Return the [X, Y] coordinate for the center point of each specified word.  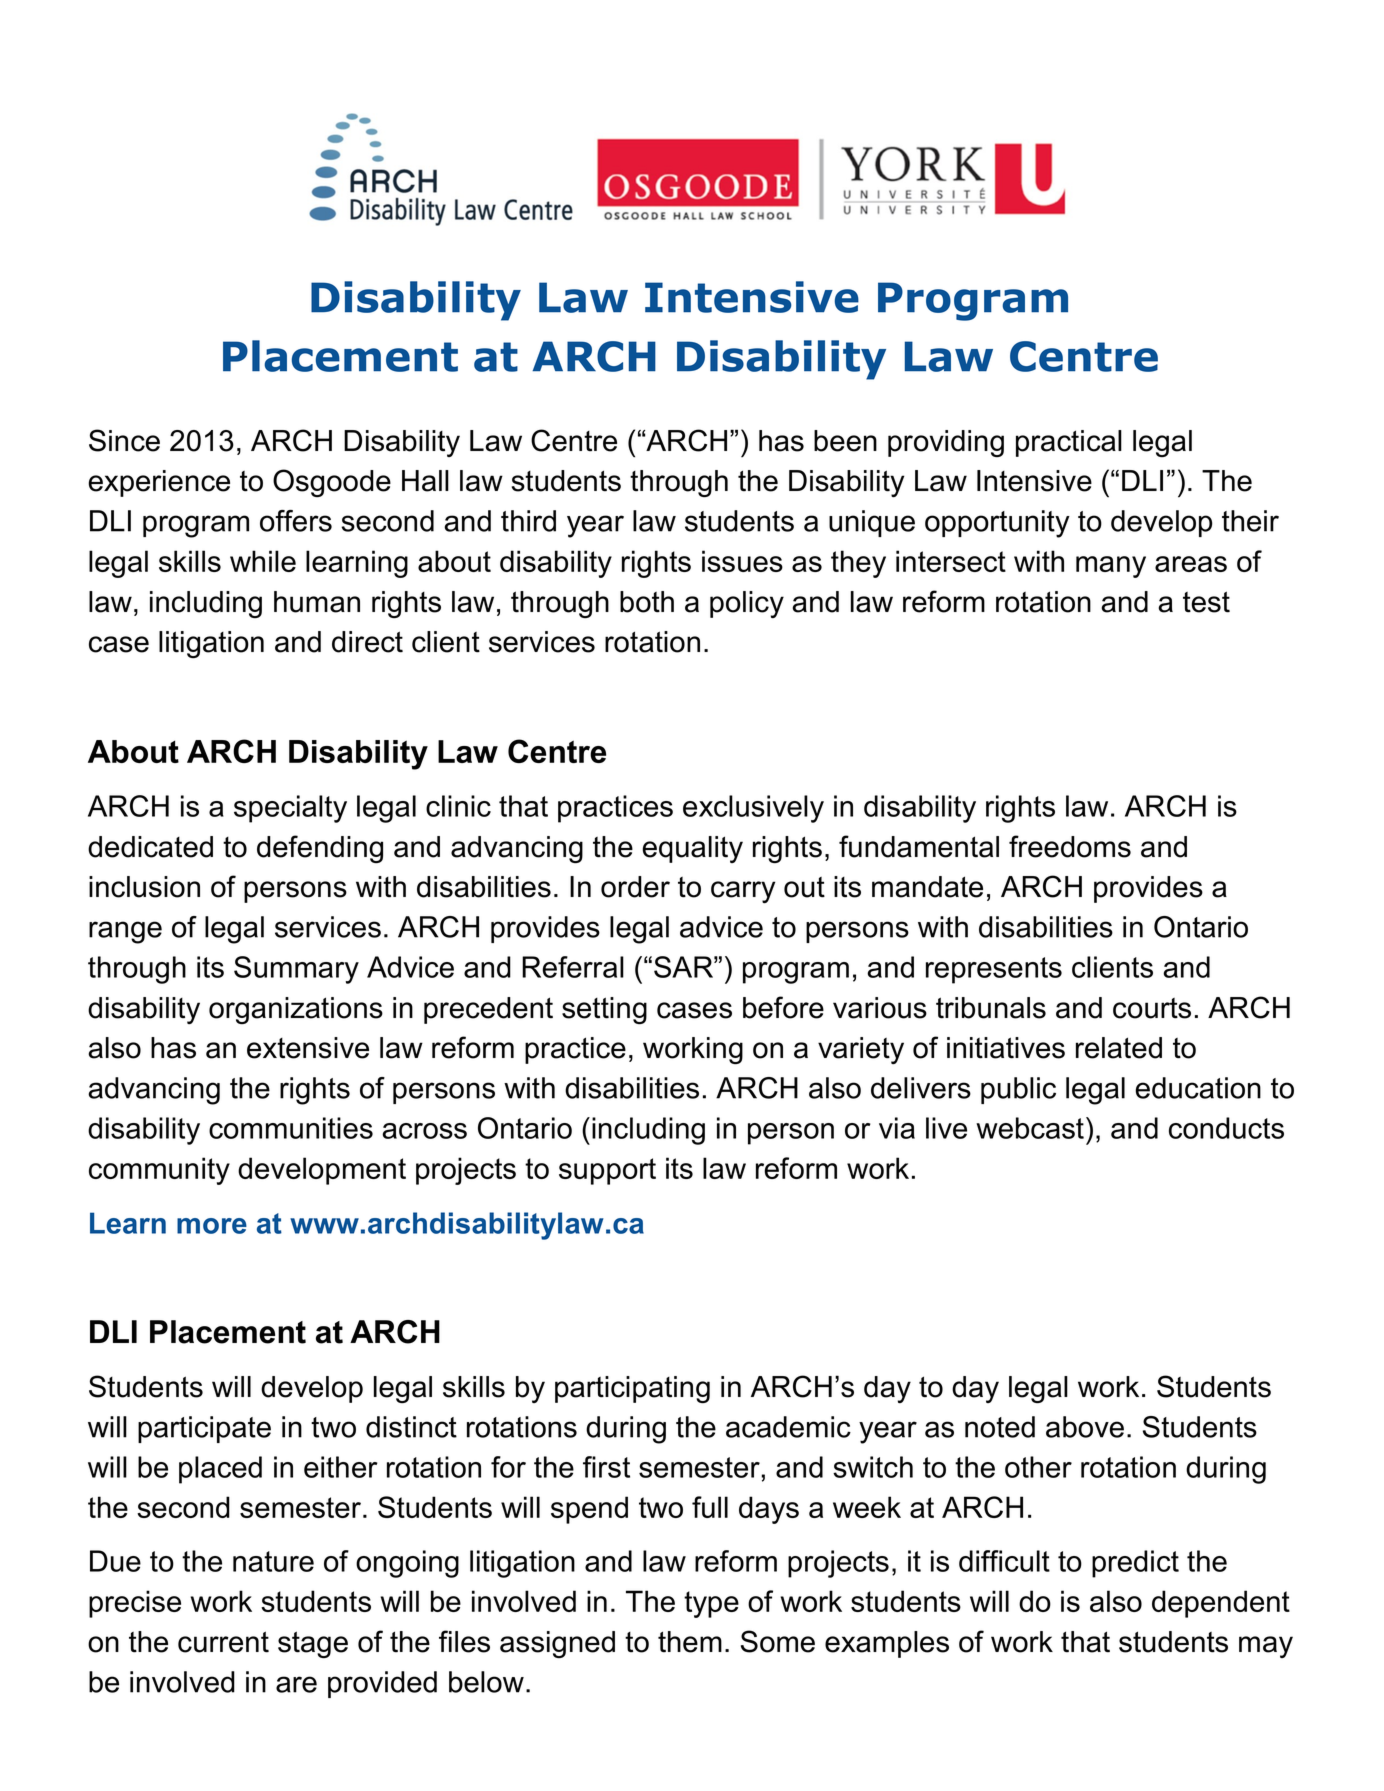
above [1085, 1427]
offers [296, 521]
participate [204, 1429]
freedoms [1070, 846]
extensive [308, 1048]
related [1119, 1048]
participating [632, 1389]
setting [604, 1010]
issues [742, 561]
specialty [290, 809]
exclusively [753, 809]
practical [1069, 443]
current [223, 1642]
